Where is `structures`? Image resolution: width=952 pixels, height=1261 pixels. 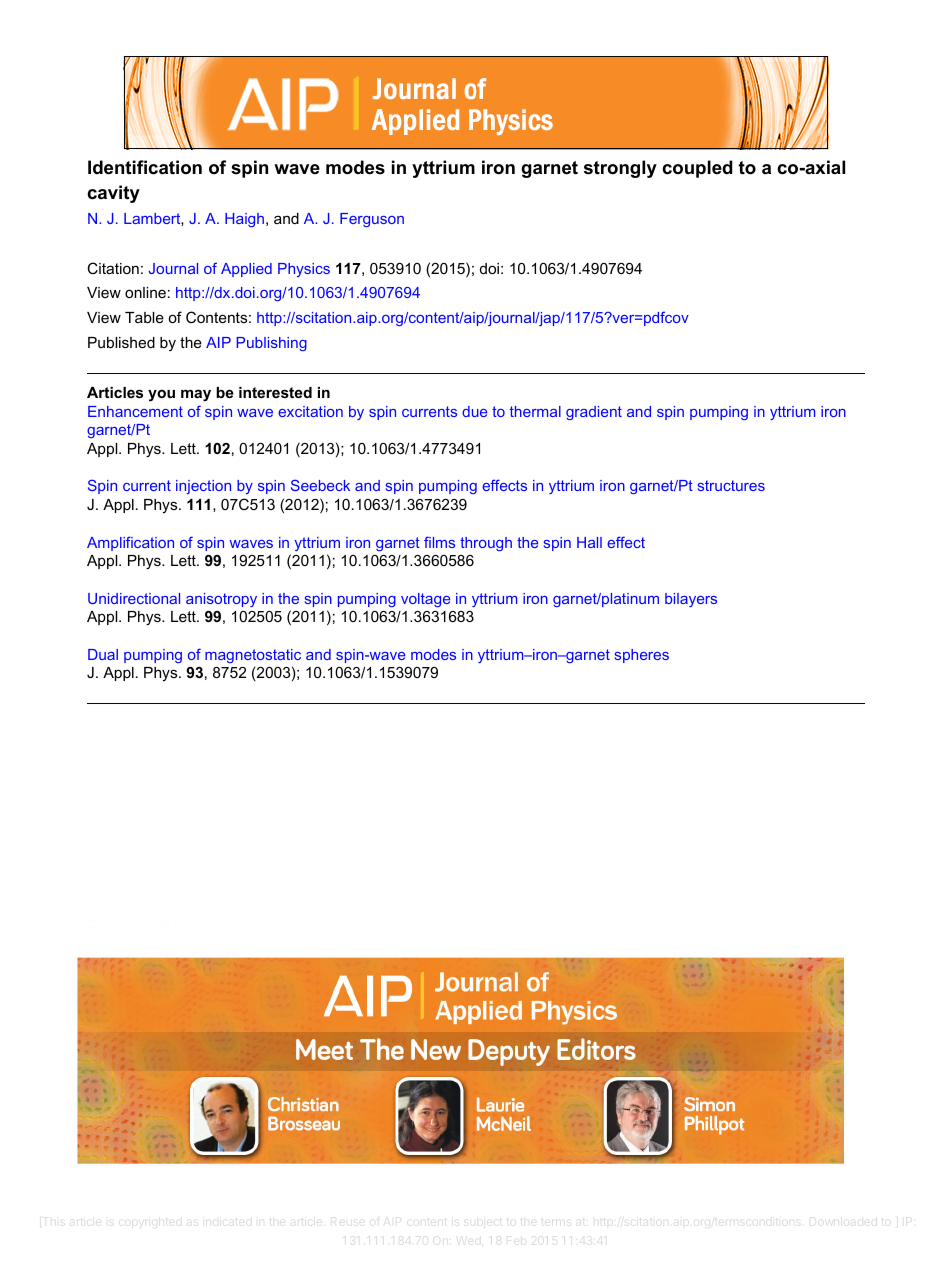
structures is located at coordinates (731, 485).
